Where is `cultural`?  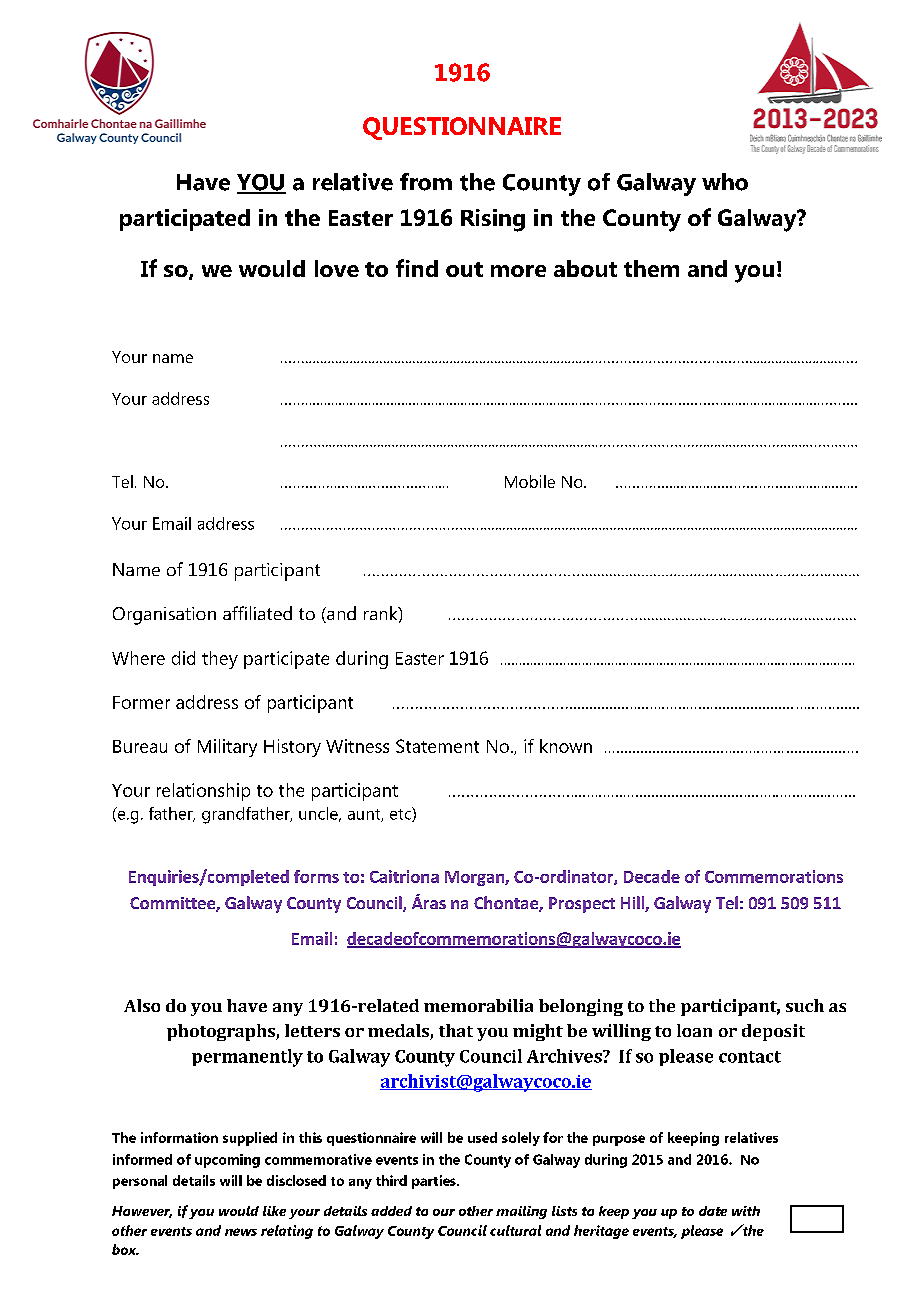 cultural is located at coordinates (515, 1230).
